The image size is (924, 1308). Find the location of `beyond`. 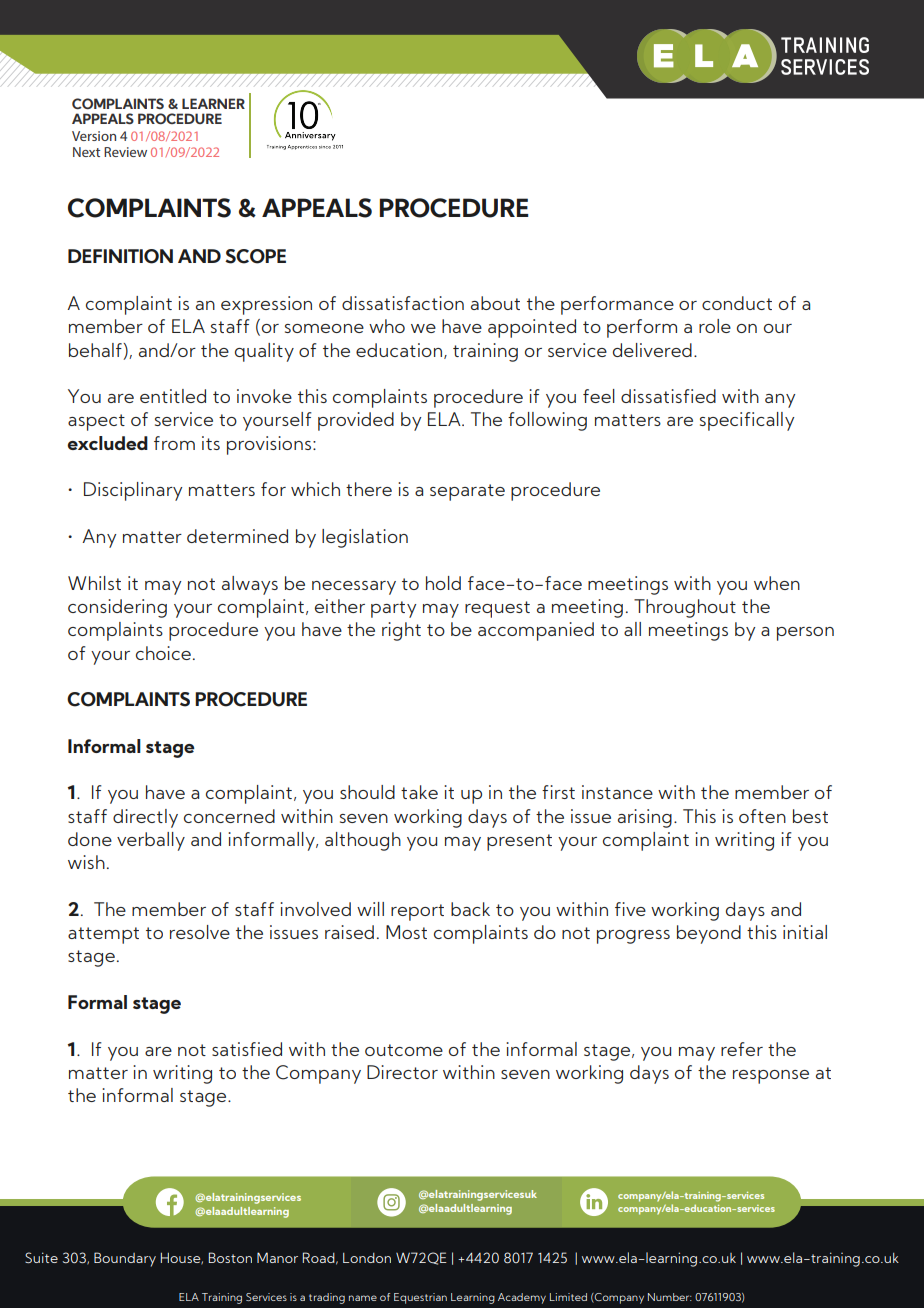

beyond is located at coordinates (709, 934).
